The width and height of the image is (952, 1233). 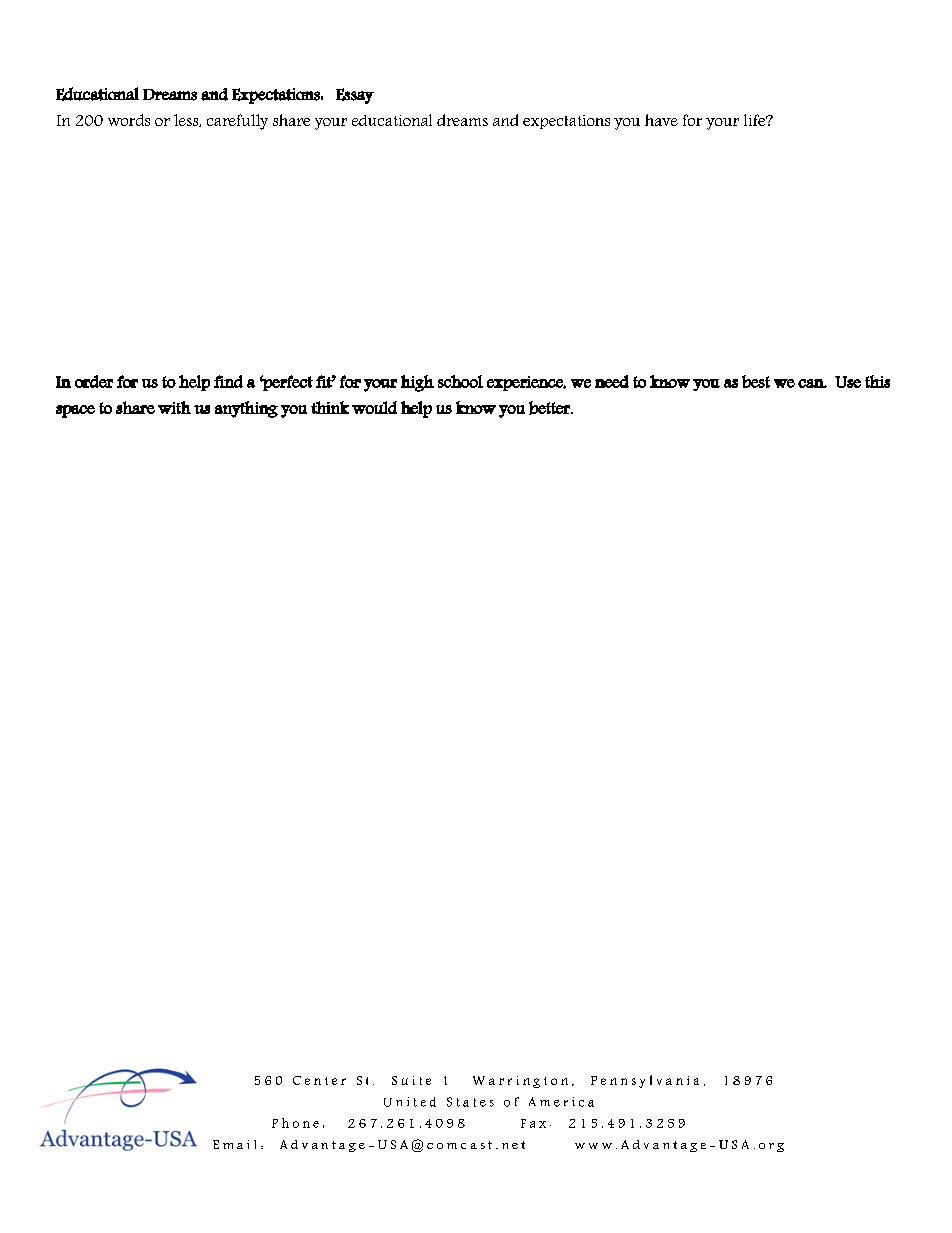 What do you see at coordinates (470, 1102) in the image?
I see `States` at bounding box center [470, 1102].
